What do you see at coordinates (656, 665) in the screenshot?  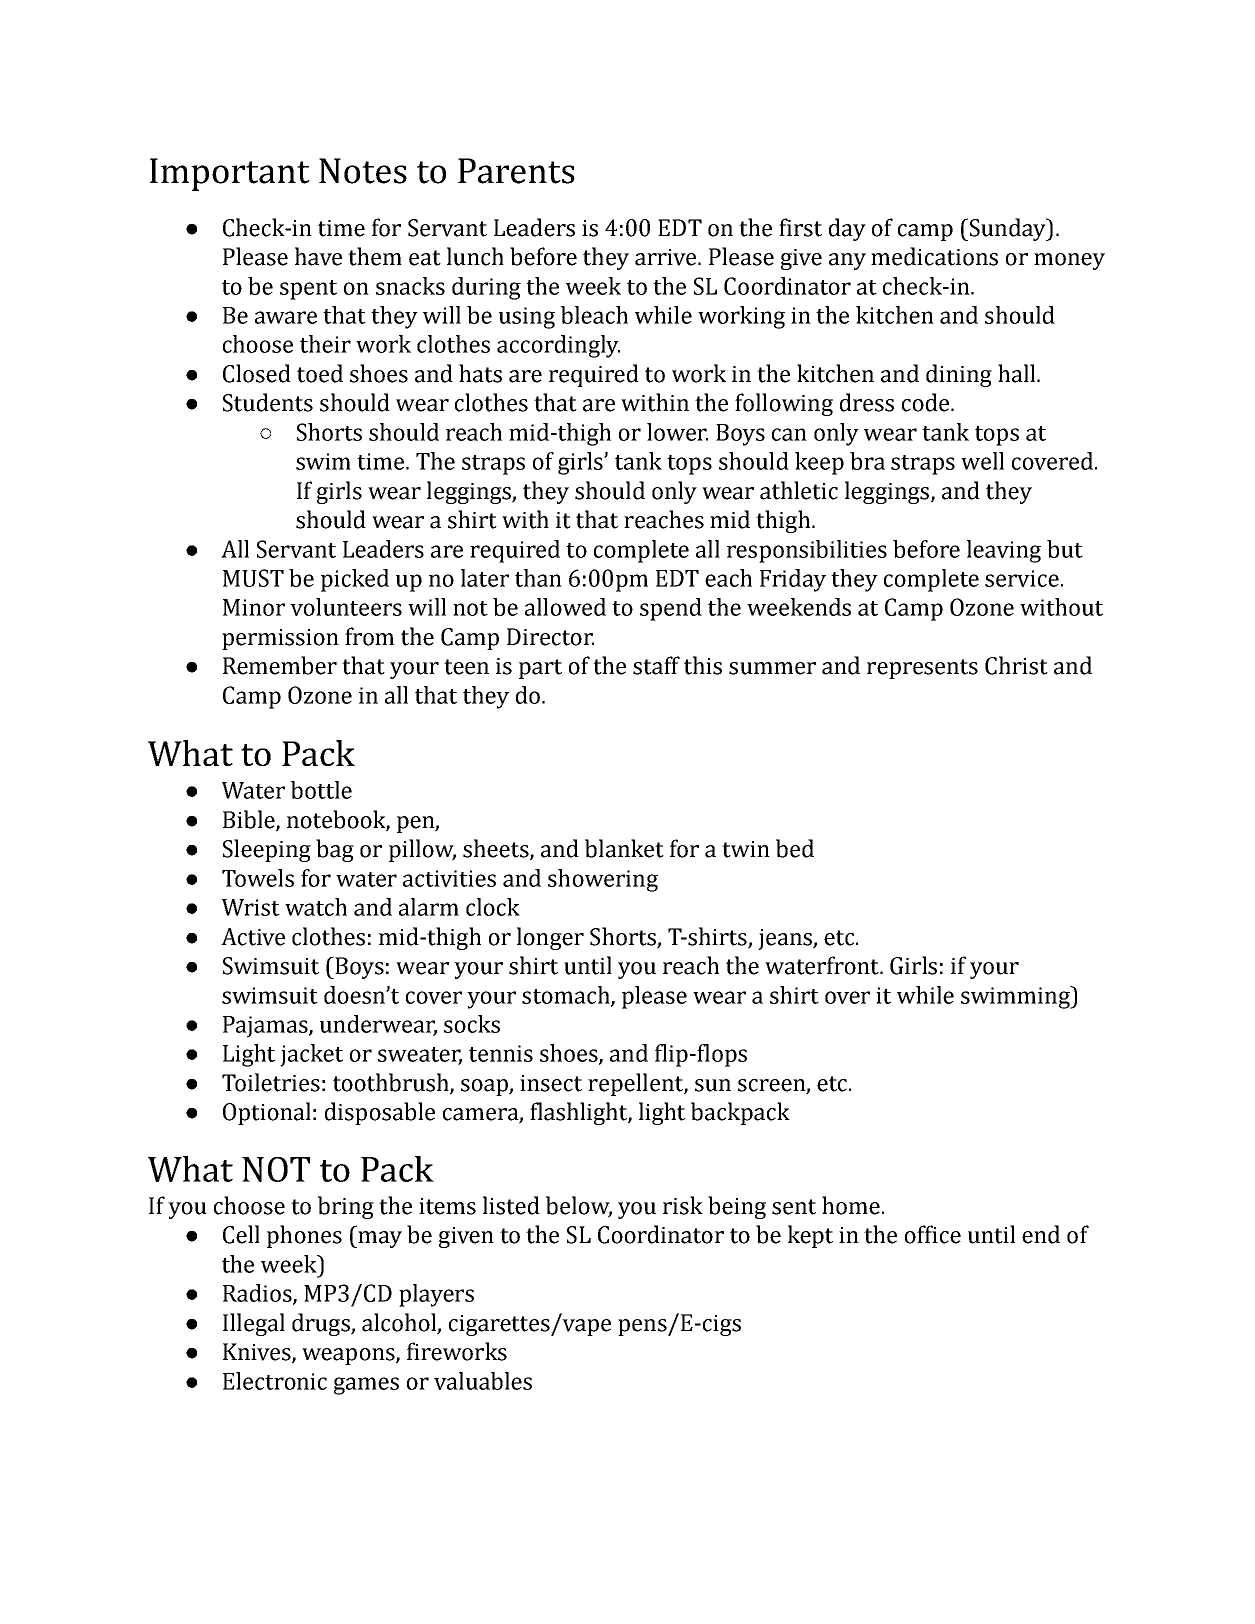 I see `staff` at bounding box center [656, 665].
